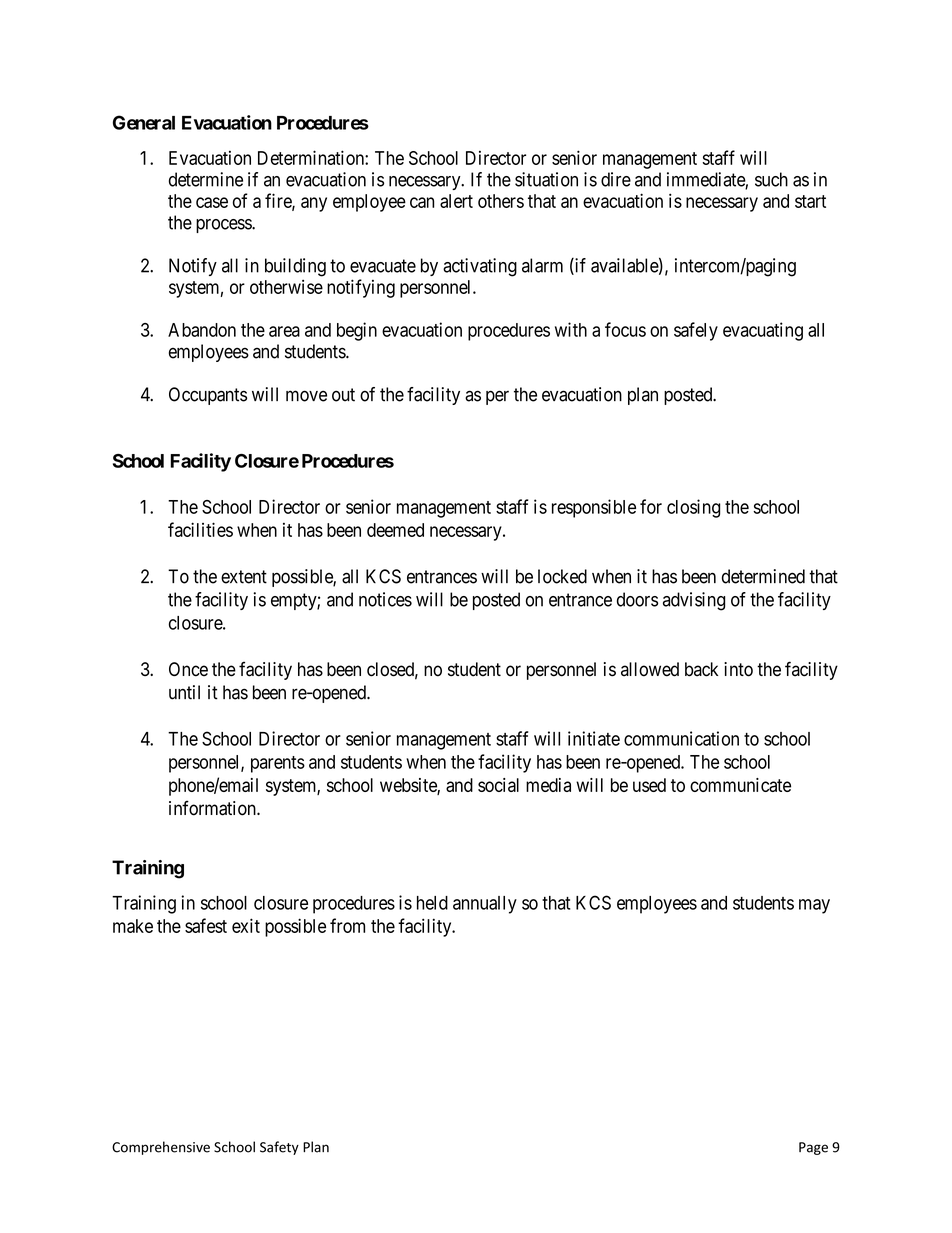 This image has width=952, height=1233. Describe the element at coordinates (498, 785) in the image. I see `social` at that location.
